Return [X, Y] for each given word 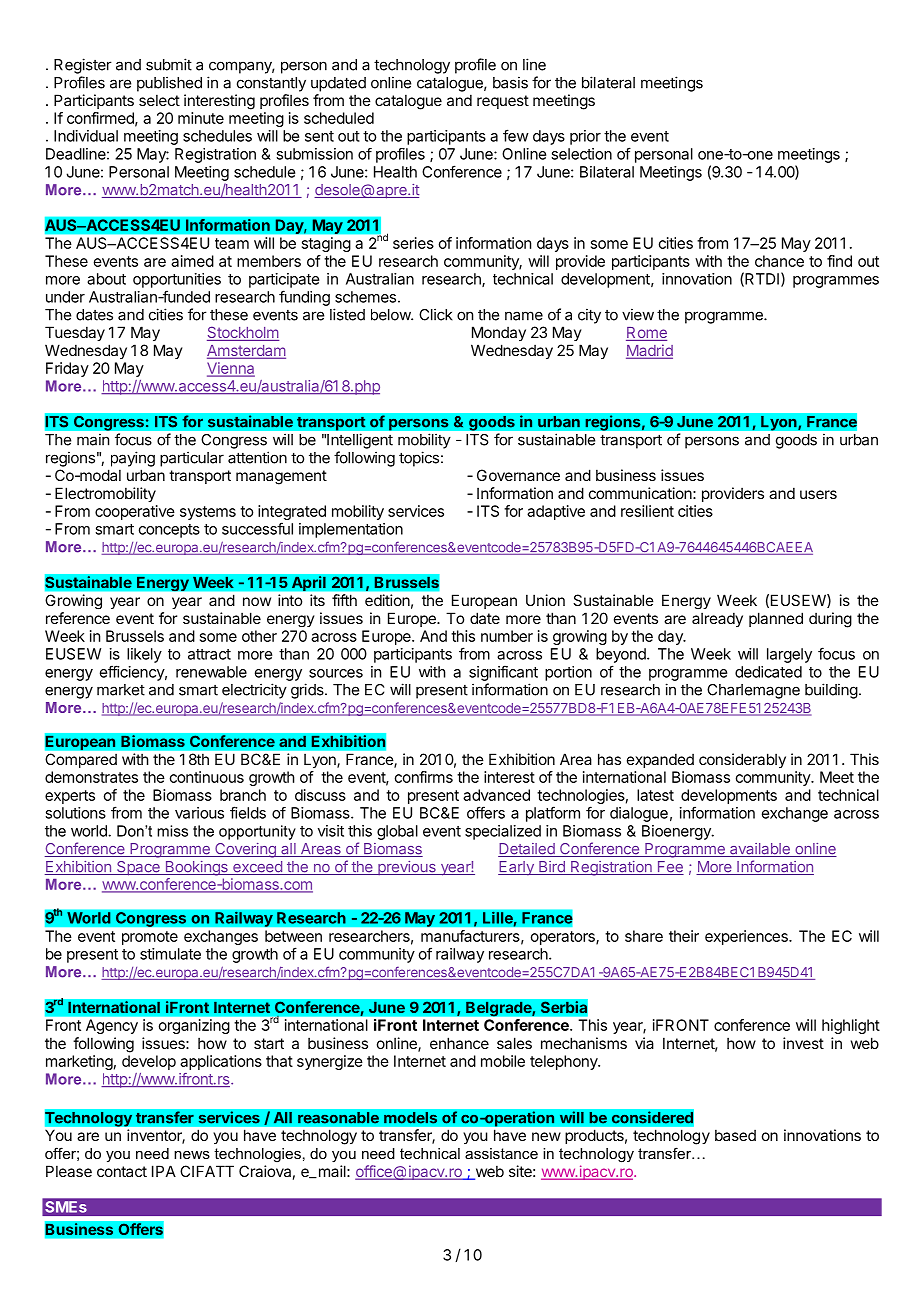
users [818, 494]
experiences [747, 937]
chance [779, 261]
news [192, 1155]
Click [436, 314]
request [503, 102]
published [169, 84]
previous [407, 868]
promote [150, 938]
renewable [211, 672]
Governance [518, 475]
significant [503, 673]
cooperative [135, 512]
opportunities [177, 280]
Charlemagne [753, 691]
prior [585, 137]
